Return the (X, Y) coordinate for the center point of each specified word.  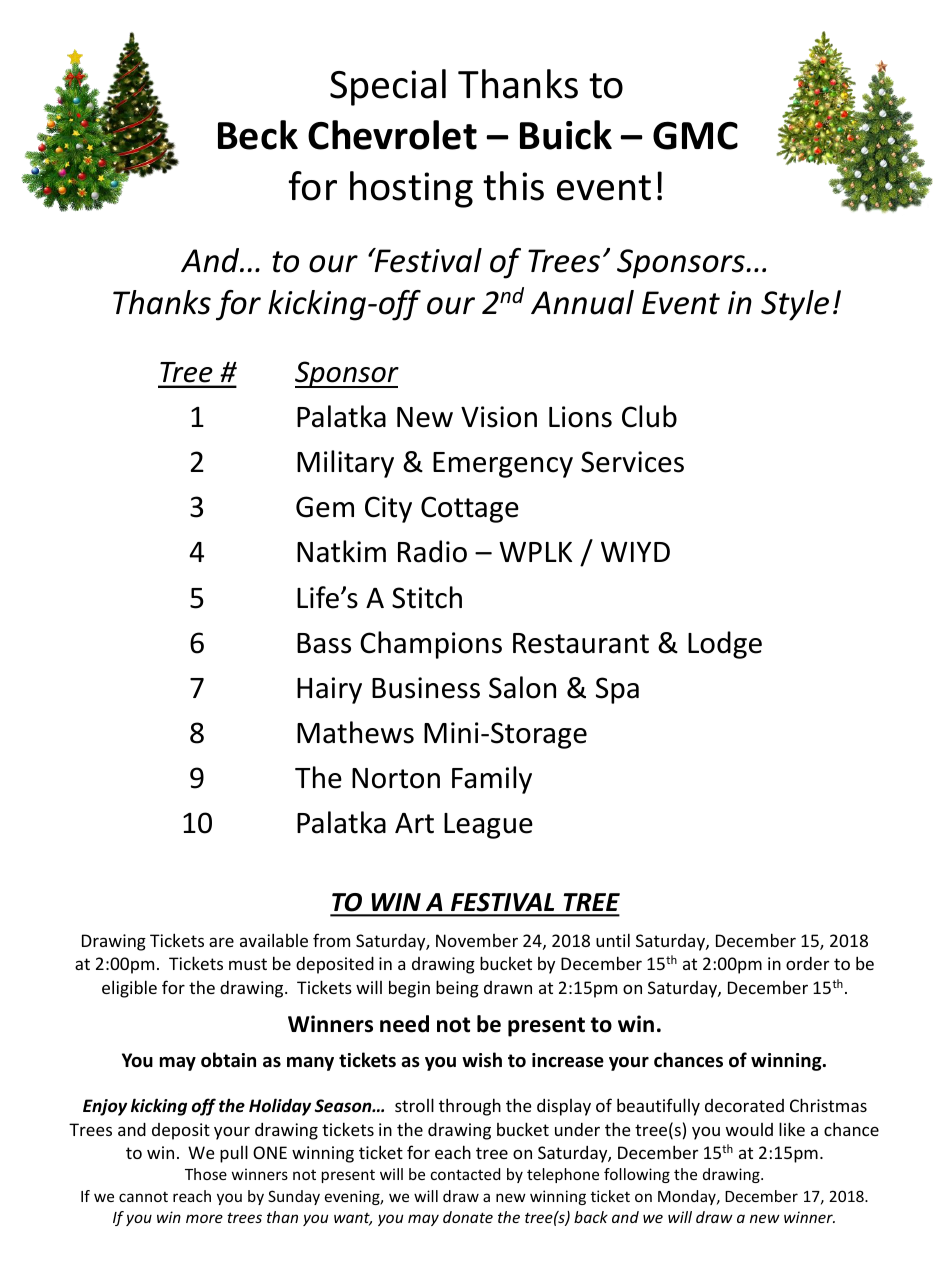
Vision (499, 417)
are (221, 942)
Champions (431, 645)
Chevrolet (392, 135)
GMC (695, 136)
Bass (324, 643)
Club (649, 416)
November (477, 940)
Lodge (725, 645)
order (807, 963)
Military (345, 464)
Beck (258, 135)
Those (206, 1174)
